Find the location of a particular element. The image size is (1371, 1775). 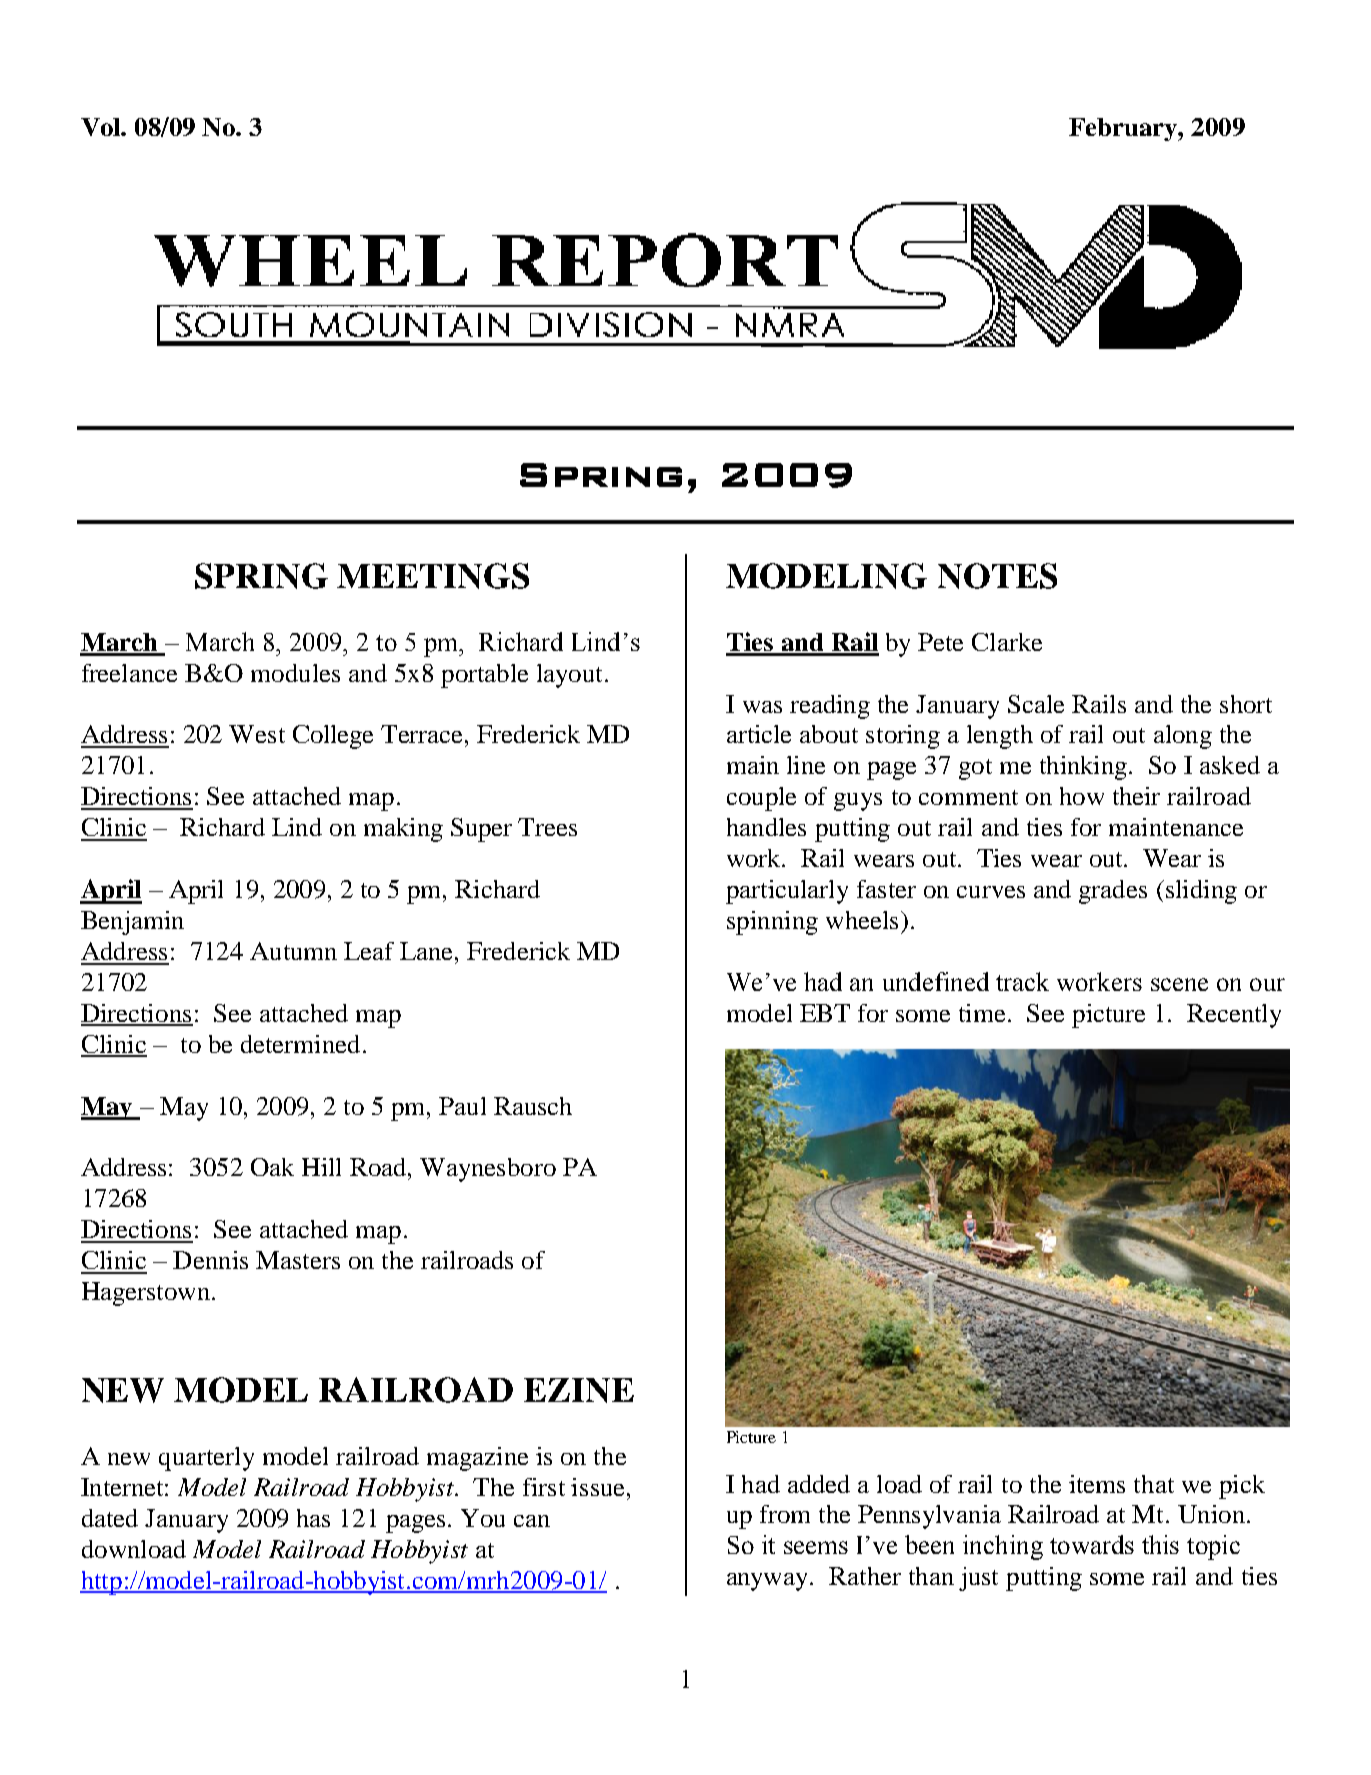

EBT is located at coordinates (825, 1013).
